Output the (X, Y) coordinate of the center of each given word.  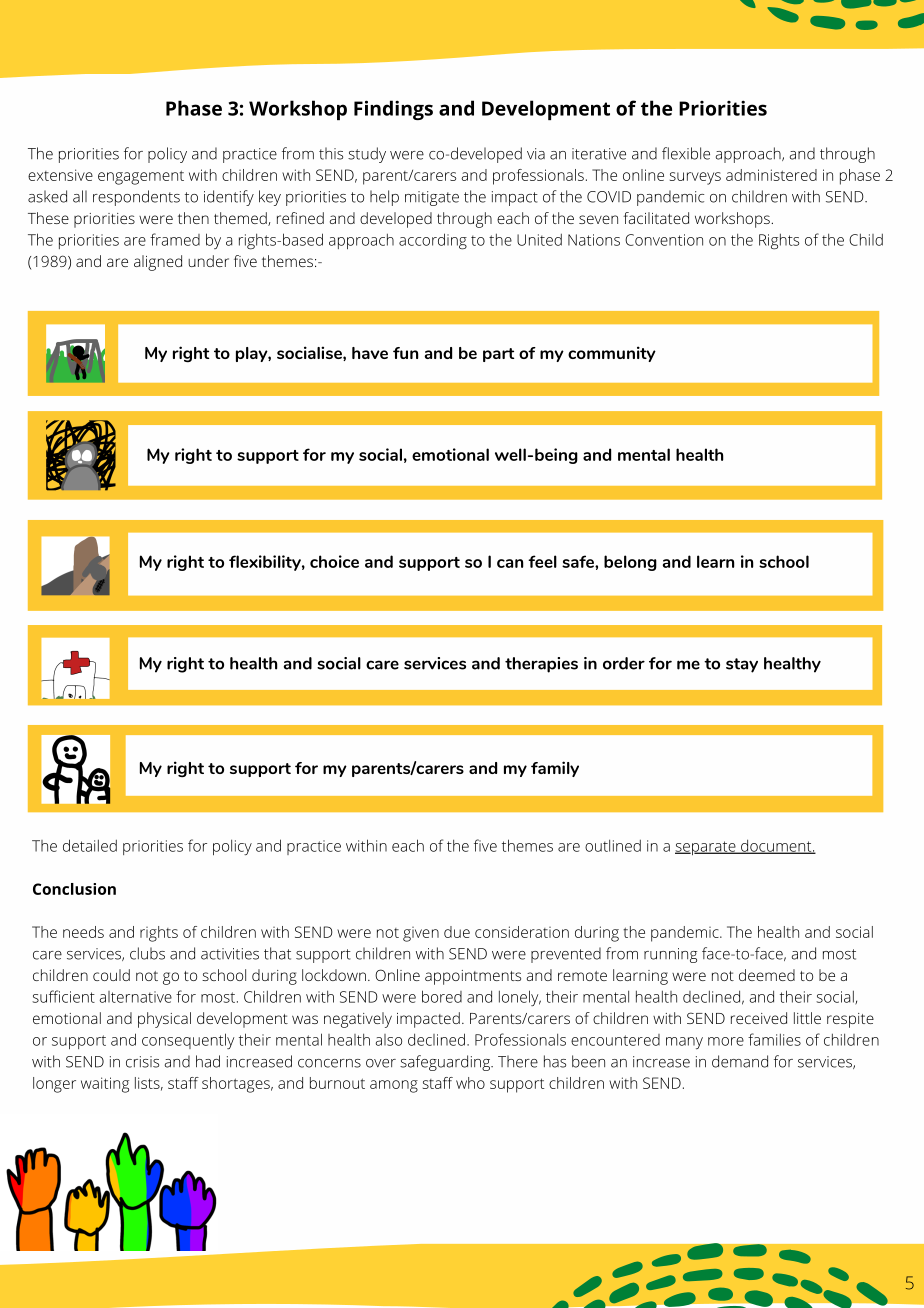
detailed (90, 845)
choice (334, 561)
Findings (393, 110)
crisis (142, 1062)
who (470, 1083)
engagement (141, 177)
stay (742, 665)
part (498, 355)
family (555, 769)
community (612, 354)
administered (771, 175)
